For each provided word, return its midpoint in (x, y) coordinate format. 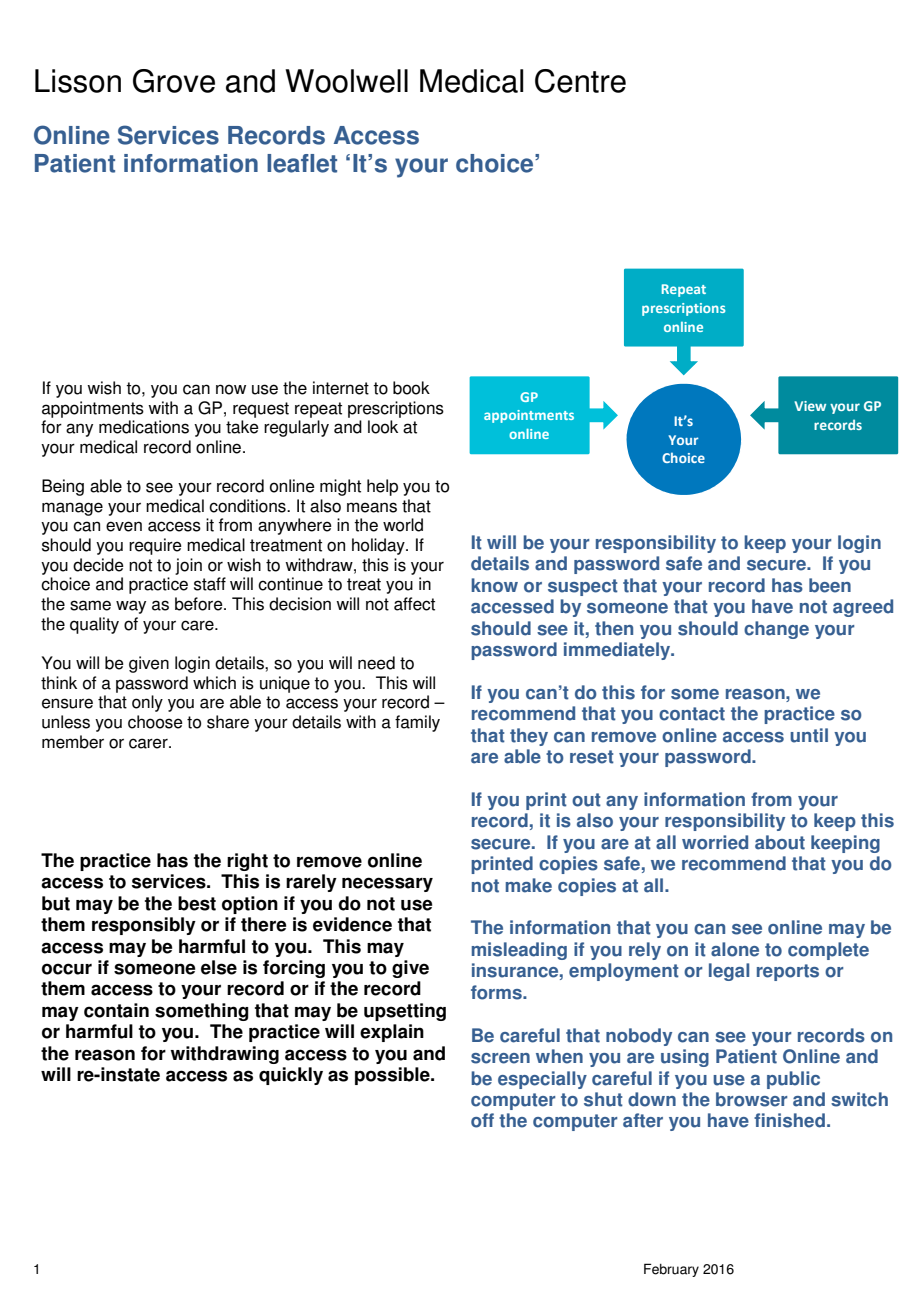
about (780, 842)
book (411, 388)
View (810, 406)
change (776, 630)
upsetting (405, 1012)
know (494, 585)
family (417, 723)
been (830, 585)
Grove (174, 81)
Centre (580, 81)
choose (155, 722)
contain (116, 1010)
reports (788, 972)
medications (144, 427)
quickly (291, 1076)
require (155, 546)
